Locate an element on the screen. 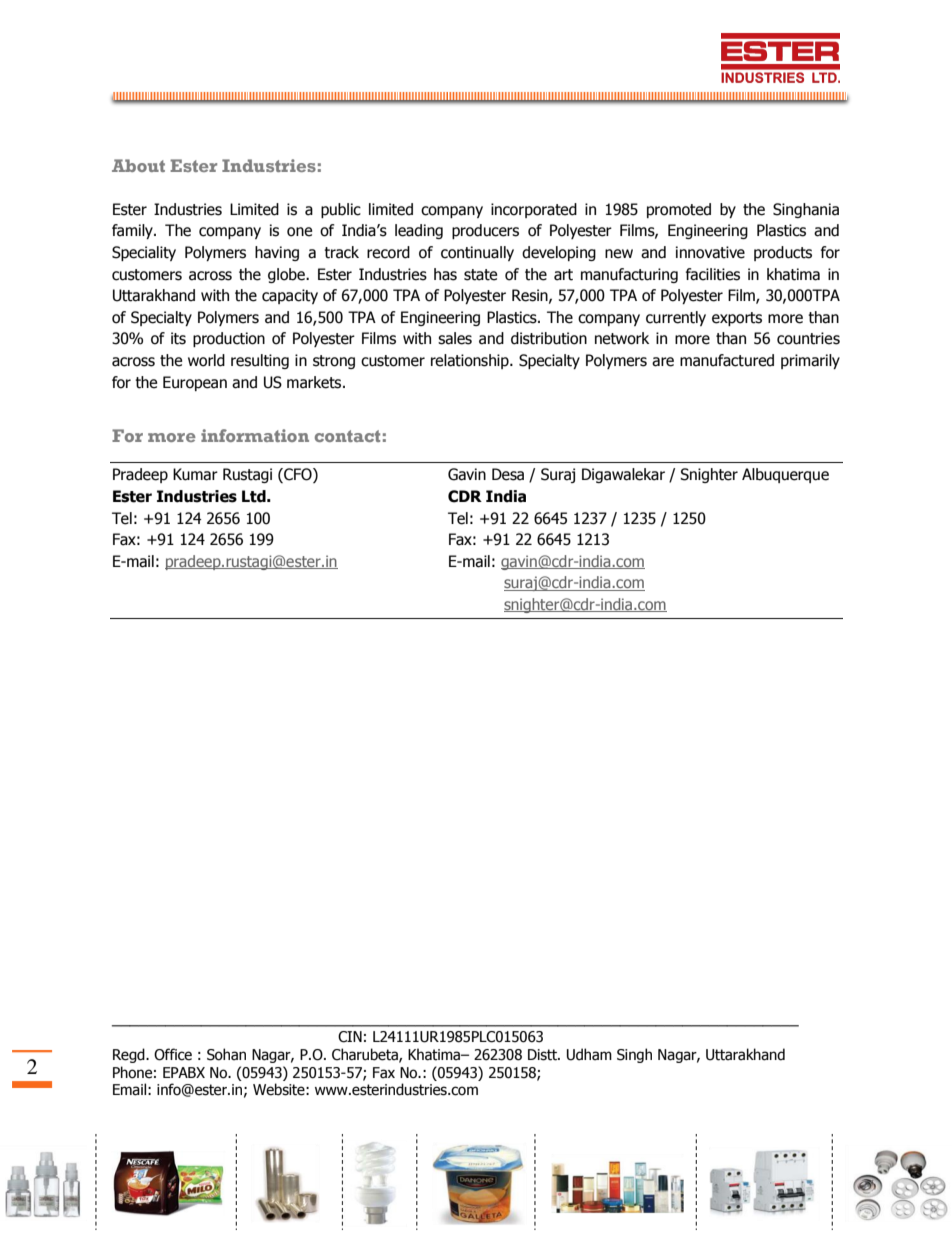 The image size is (952, 1233). Desa is located at coordinates (508, 474).
